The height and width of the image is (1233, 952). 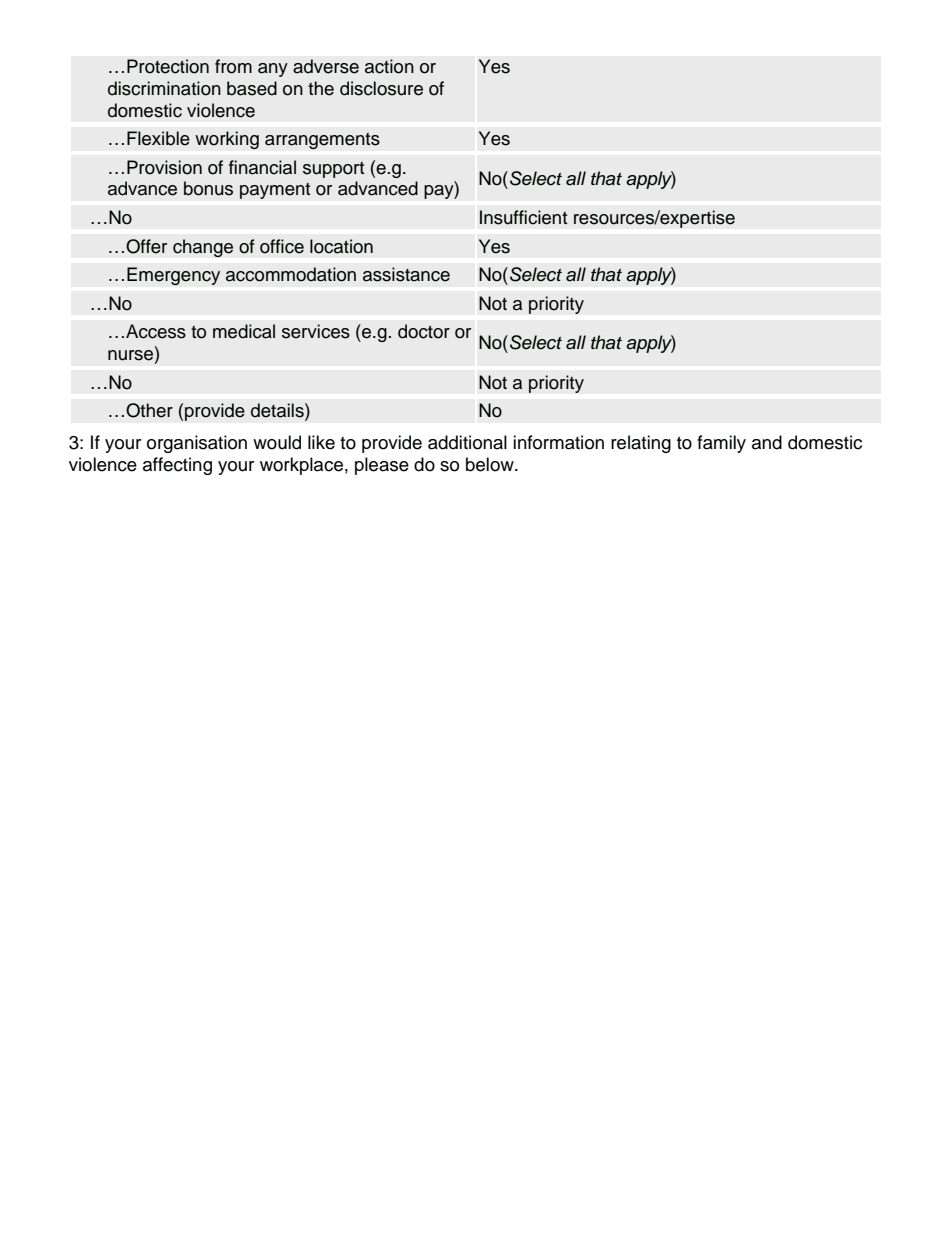 I want to click on from, so click(x=233, y=66).
